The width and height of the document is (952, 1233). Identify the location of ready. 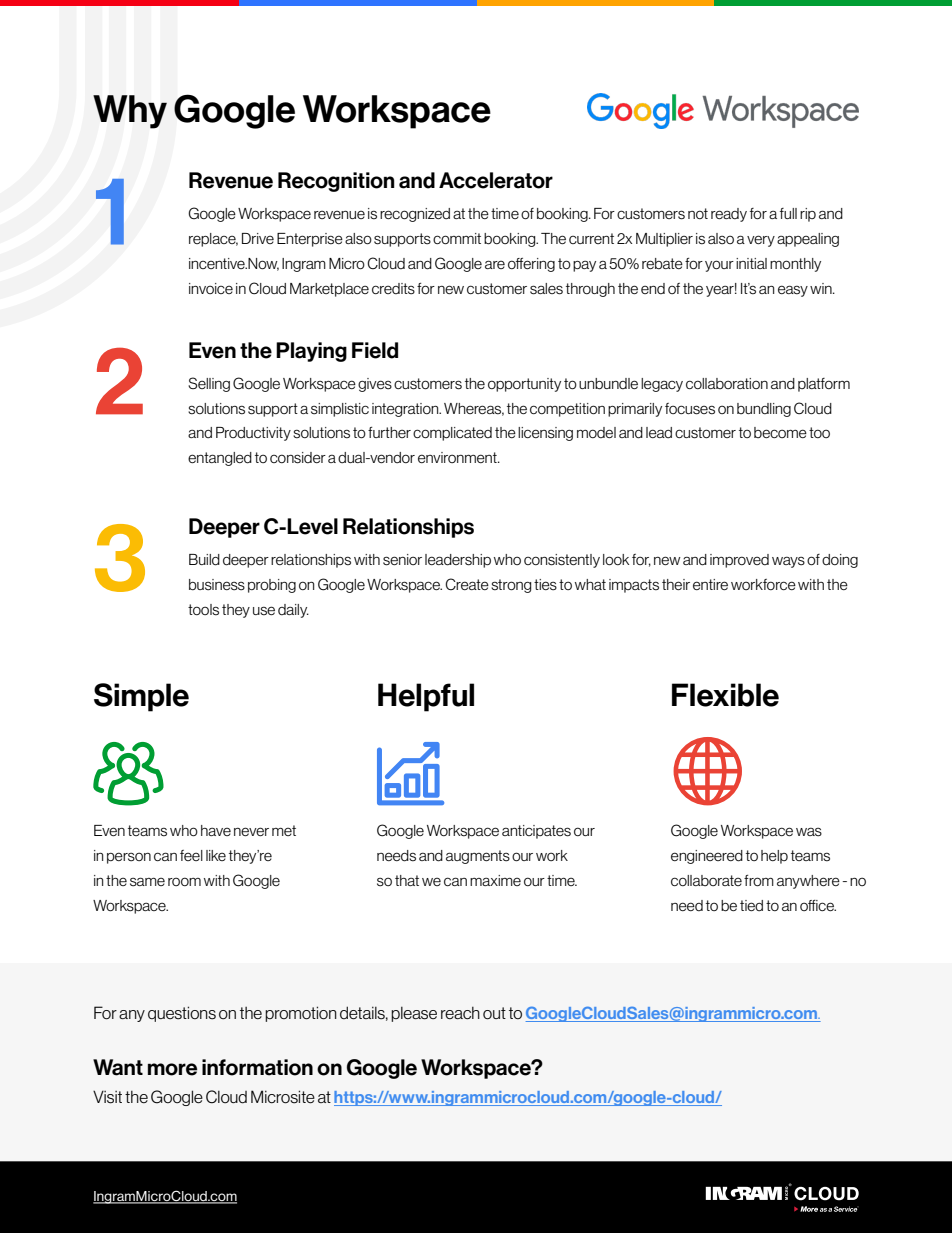
(729, 215).
